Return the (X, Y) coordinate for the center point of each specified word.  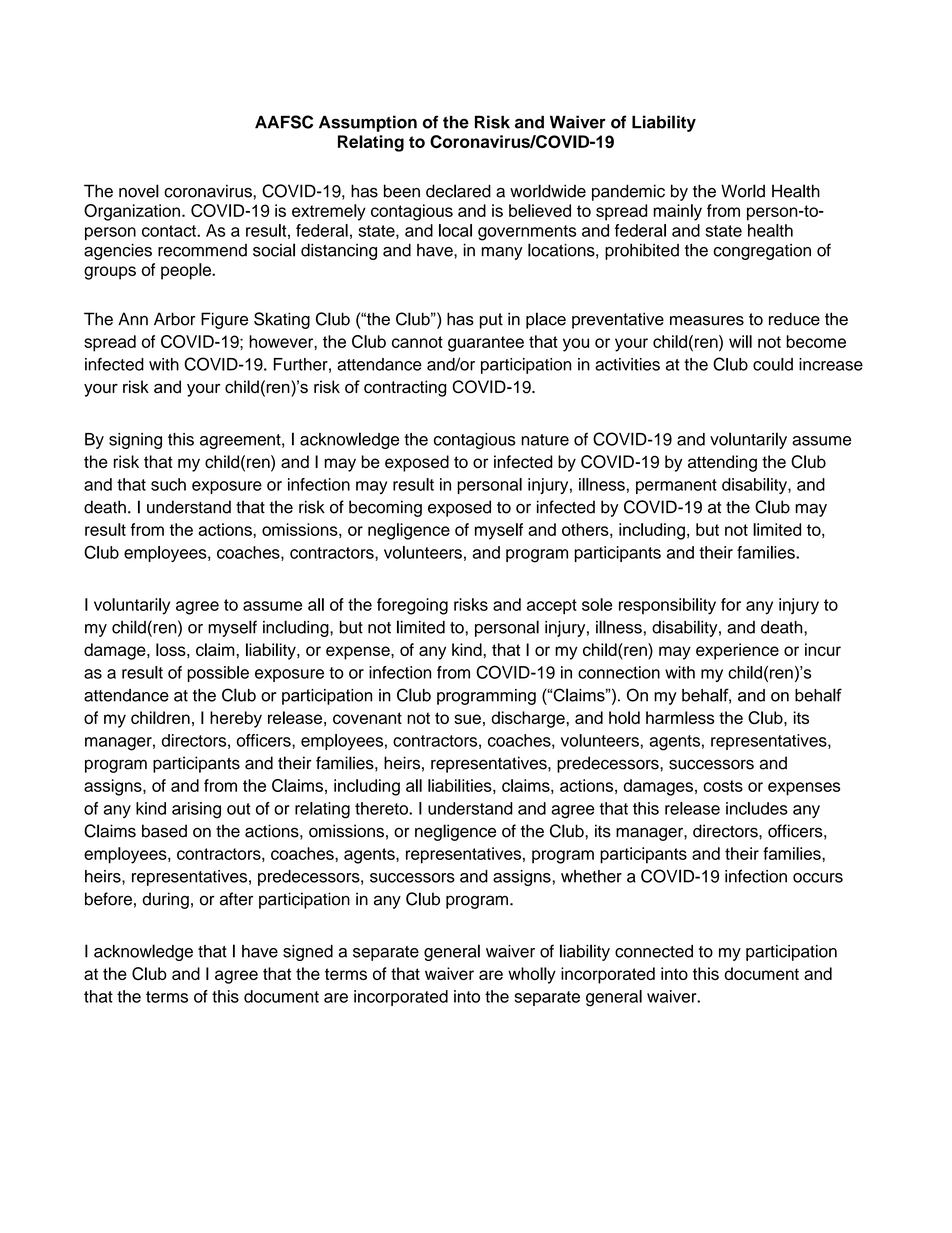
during (165, 900)
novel (139, 191)
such (168, 484)
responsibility (667, 606)
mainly (677, 212)
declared (458, 191)
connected (654, 951)
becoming (385, 508)
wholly (532, 975)
